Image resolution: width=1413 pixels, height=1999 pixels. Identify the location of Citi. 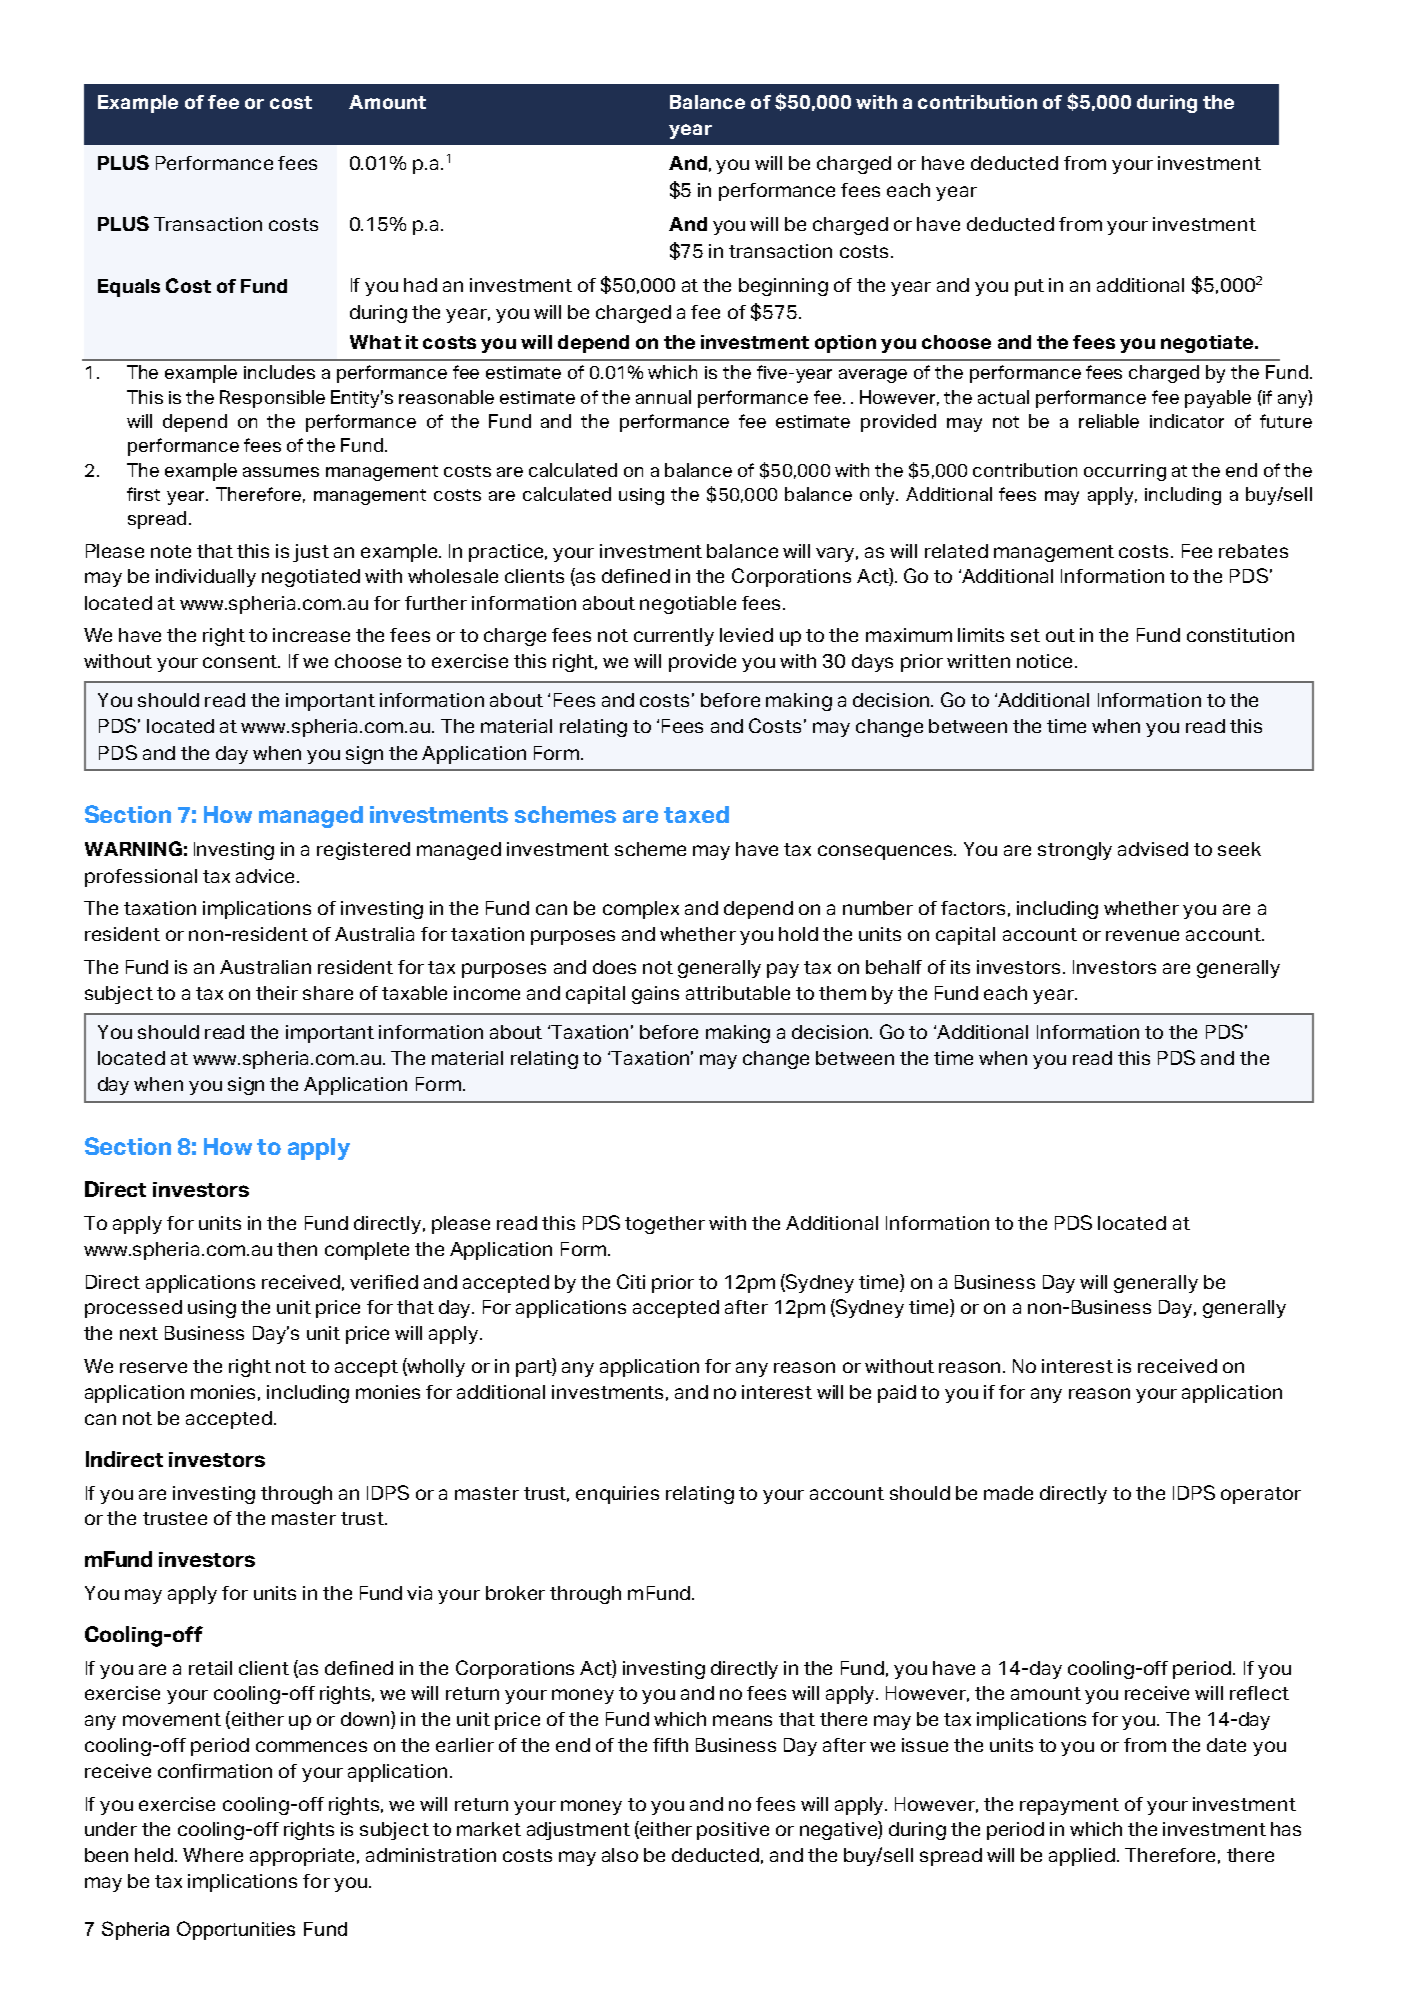
(631, 1281).
